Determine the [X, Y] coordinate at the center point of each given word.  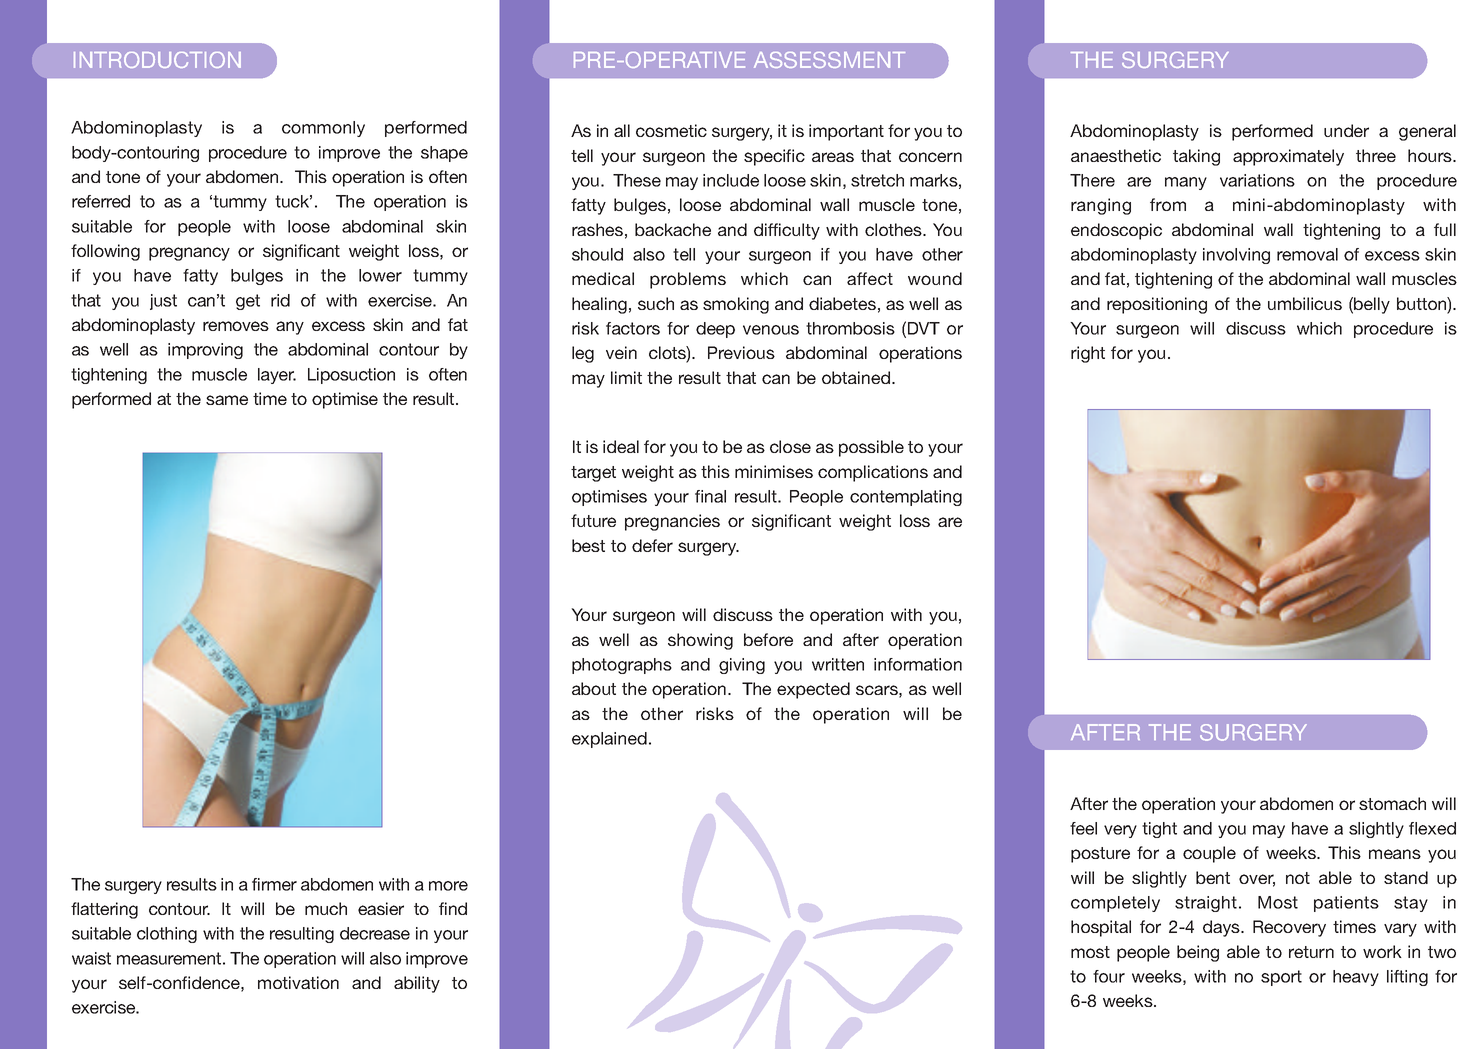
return [1311, 952]
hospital [1101, 928]
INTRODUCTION [157, 60]
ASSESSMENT [829, 60]
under [1346, 130]
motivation [298, 982]
